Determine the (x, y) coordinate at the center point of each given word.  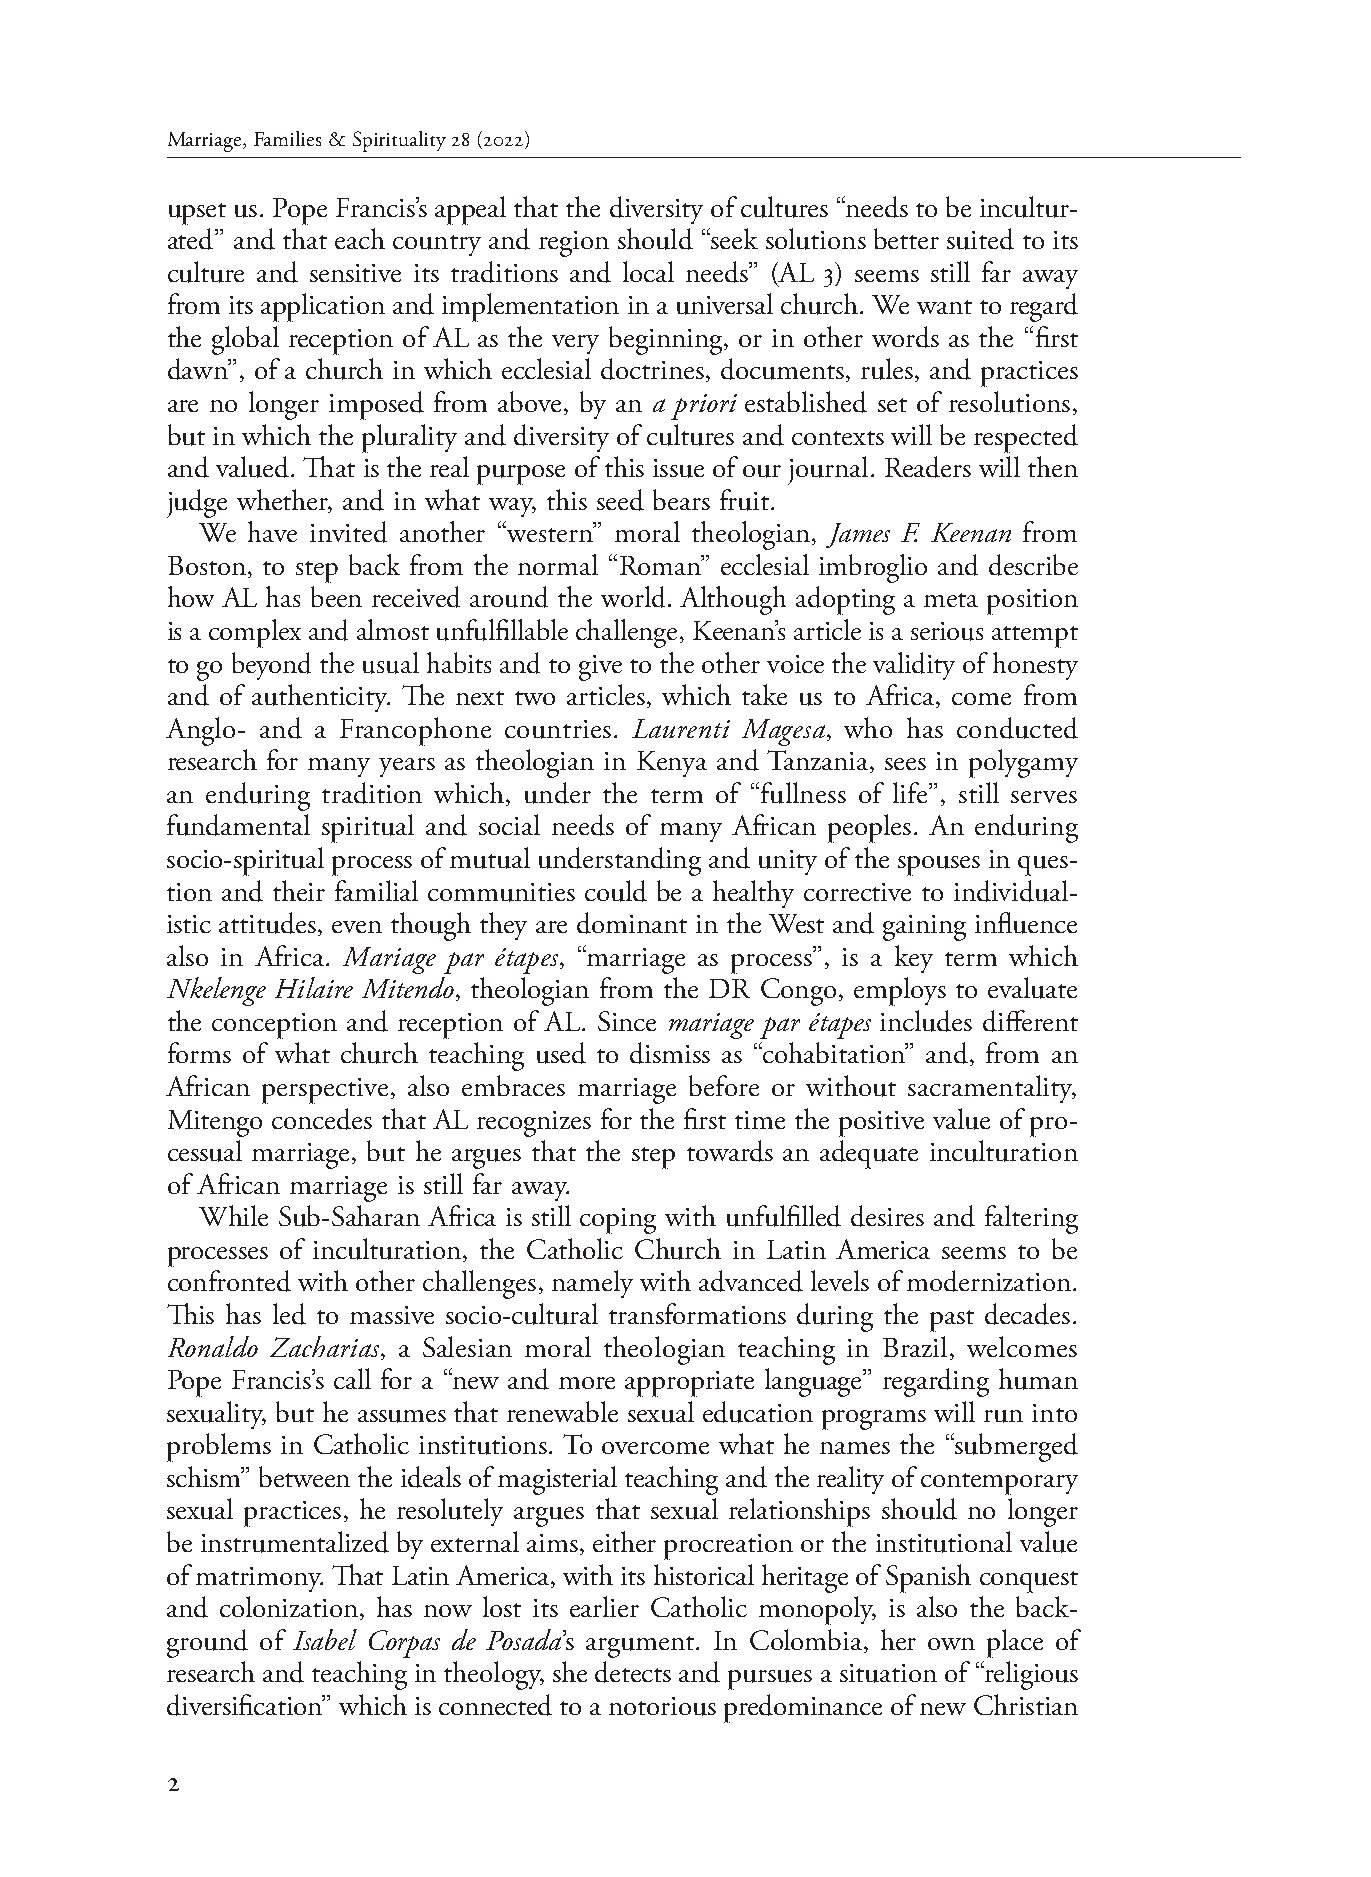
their (299, 890)
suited (980, 239)
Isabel (325, 1639)
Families (287, 138)
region (574, 244)
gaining (924, 928)
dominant (632, 923)
